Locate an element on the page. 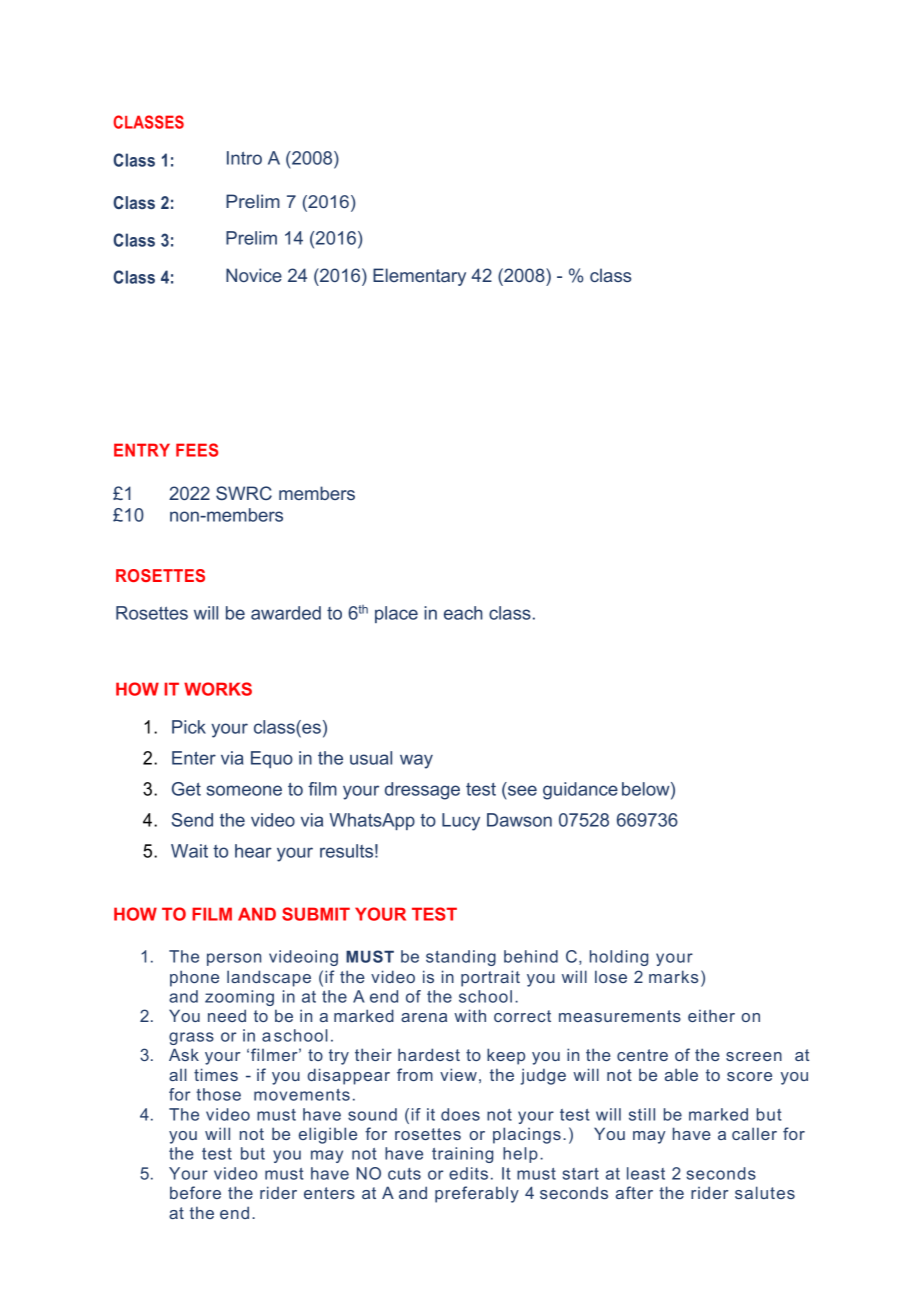  standing is located at coordinates (461, 958).
